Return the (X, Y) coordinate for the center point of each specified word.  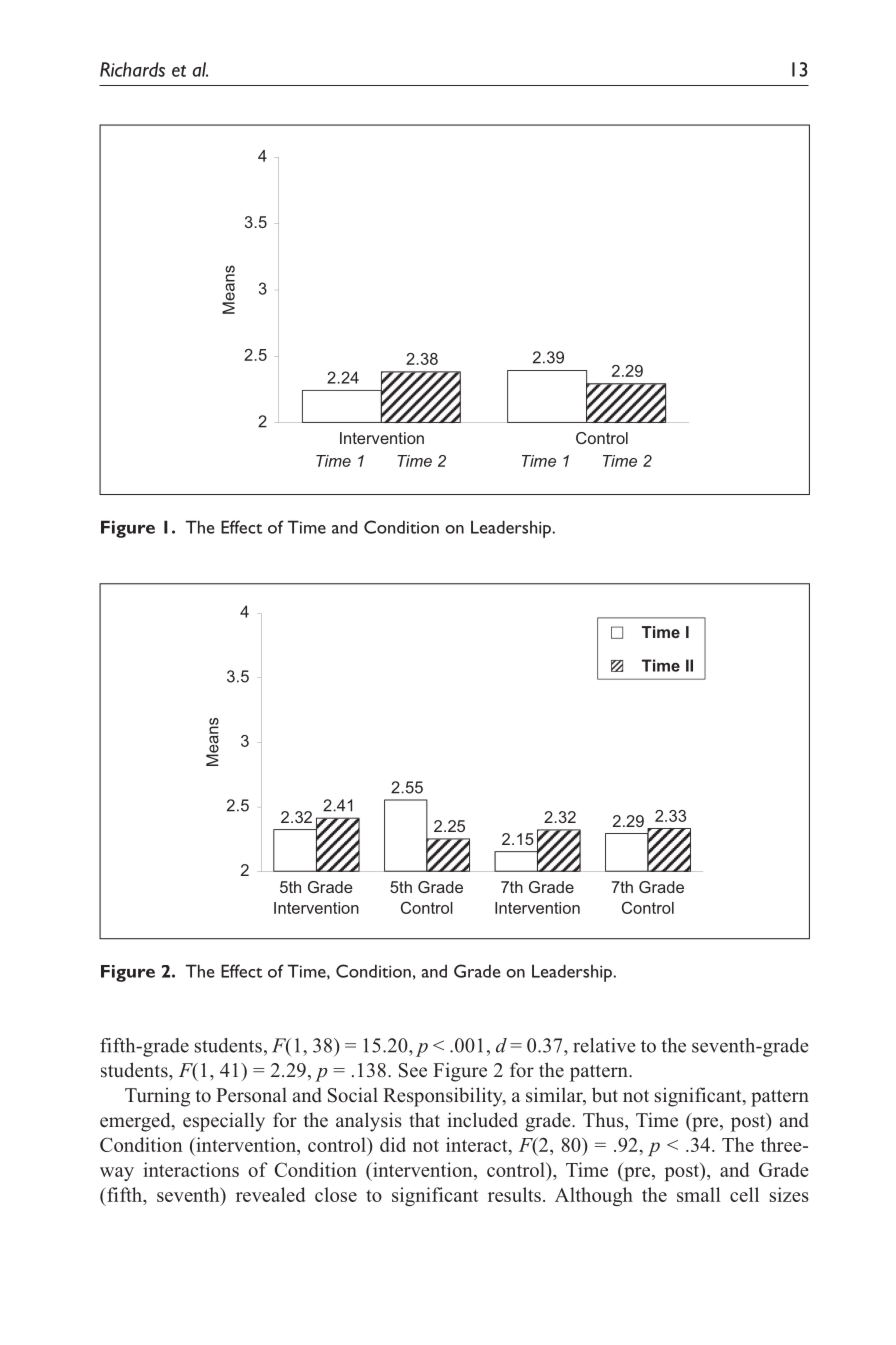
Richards (132, 69)
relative (604, 1045)
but (605, 1095)
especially (224, 1122)
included (482, 1120)
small (699, 1194)
